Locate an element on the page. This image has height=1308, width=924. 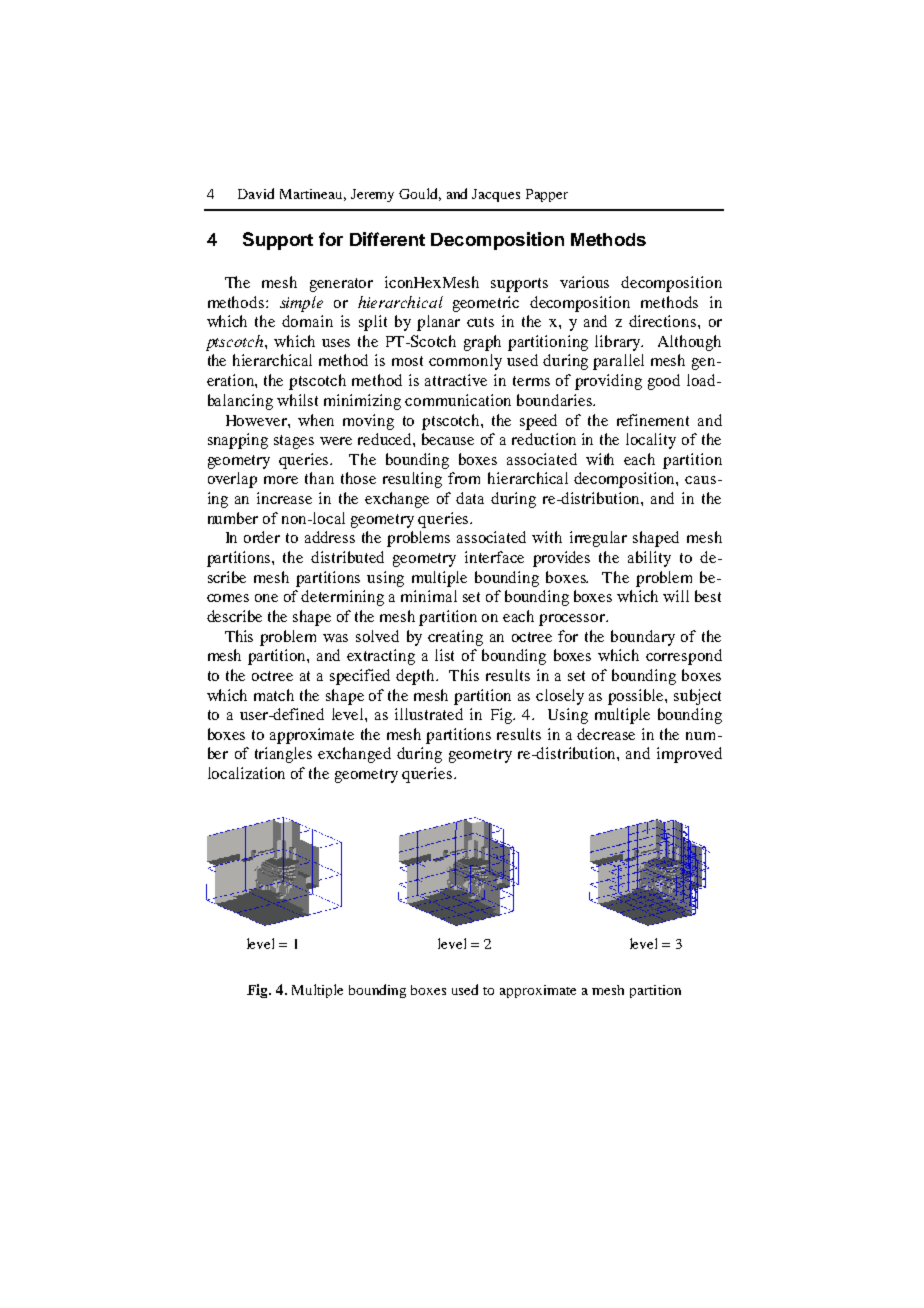
triangles is located at coordinates (283, 755).
